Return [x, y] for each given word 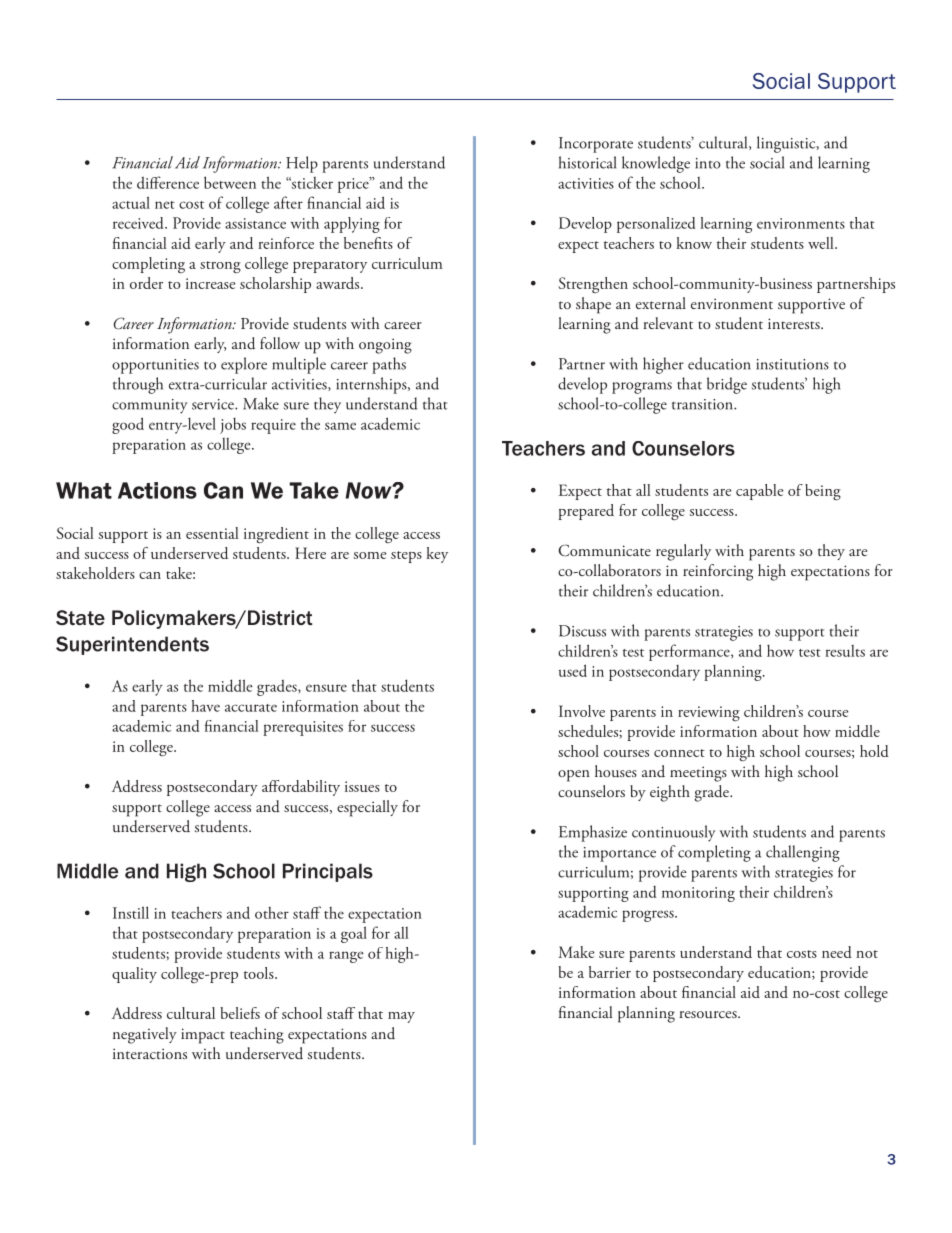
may [401, 1017]
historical [587, 162]
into [708, 163]
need [837, 952]
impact [203, 1036]
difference [168, 182]
